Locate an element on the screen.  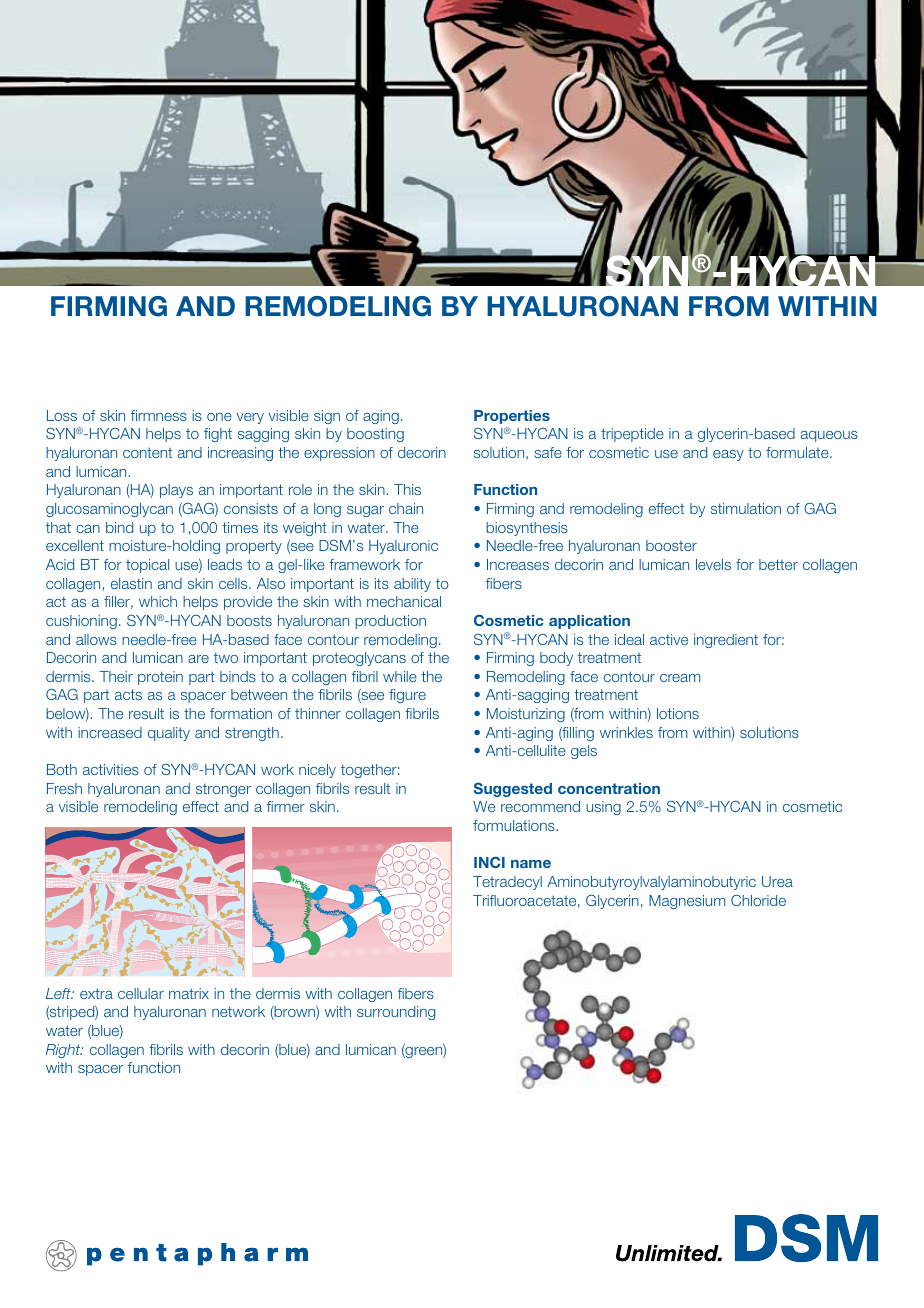
quality is located at coordinates (169, 734).
